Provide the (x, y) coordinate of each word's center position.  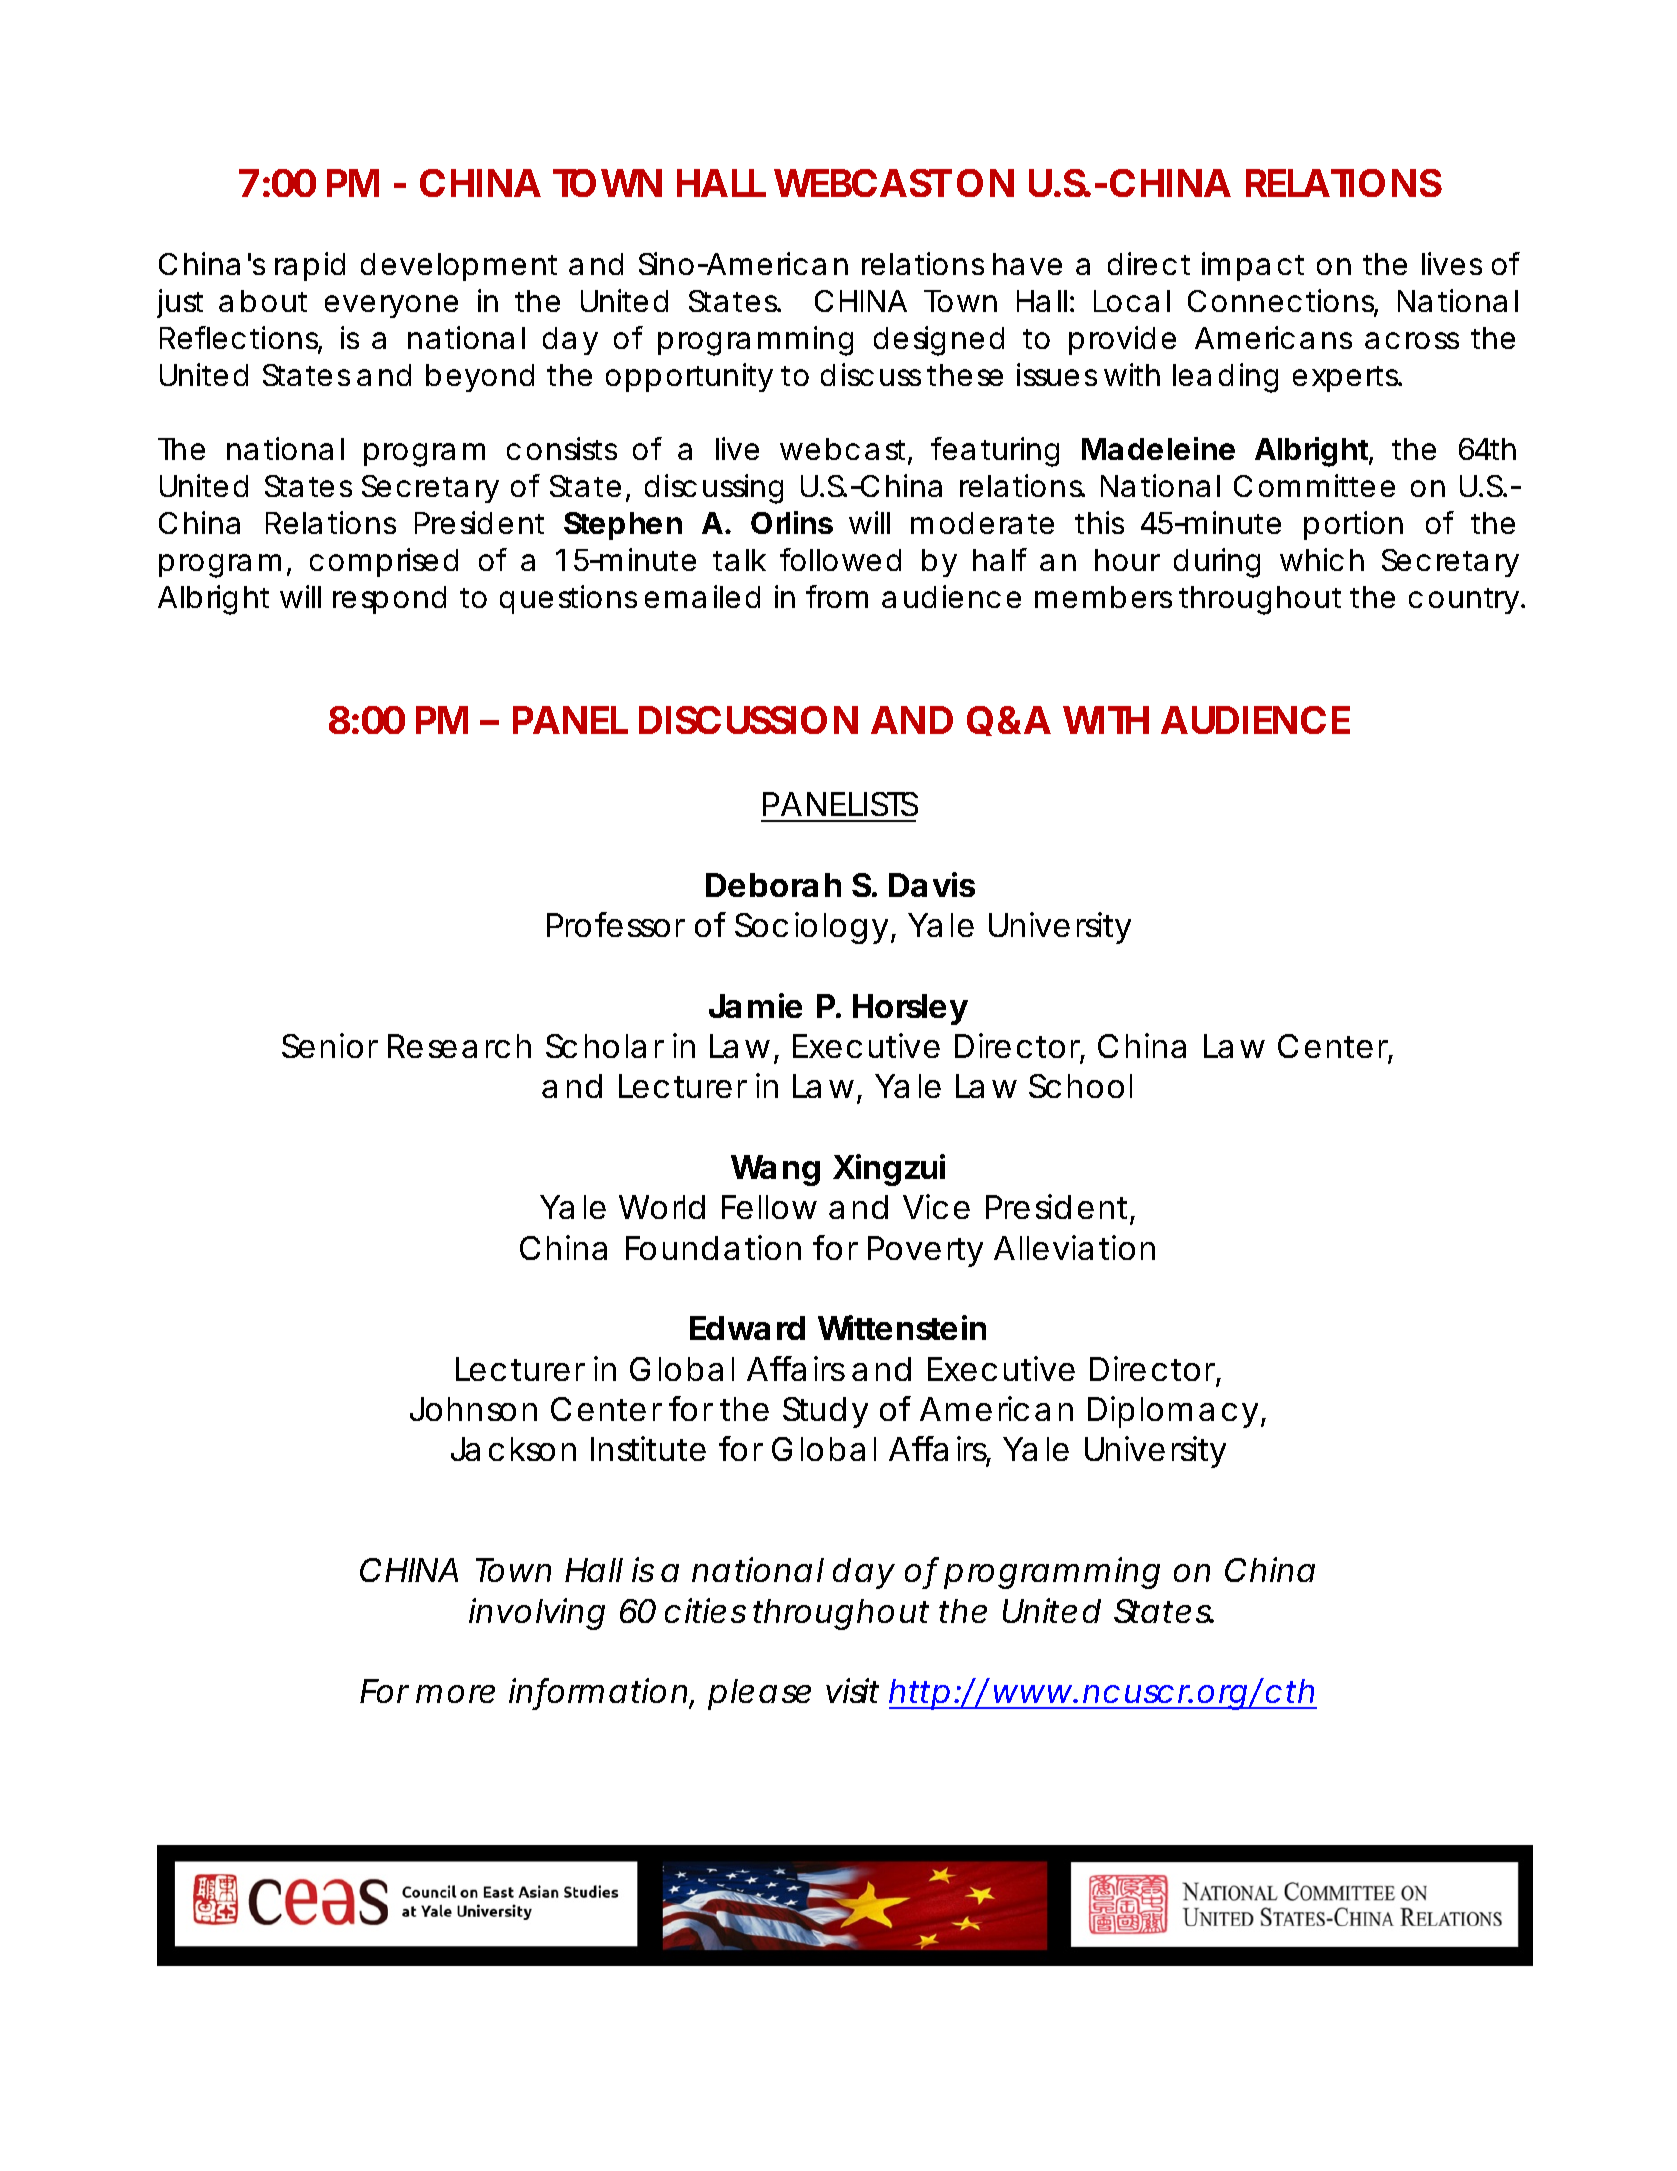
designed (939, 341)
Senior (330, 1045)
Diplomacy (1173, 1412)
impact (1253, 266)
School (1080, 1086)
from (837, 596)
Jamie (755, 1005)
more (455, 1694)
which (1322, 559)
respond (389, 600)
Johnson (473, 1409)
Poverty (925, 1251)
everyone (391, 306)
